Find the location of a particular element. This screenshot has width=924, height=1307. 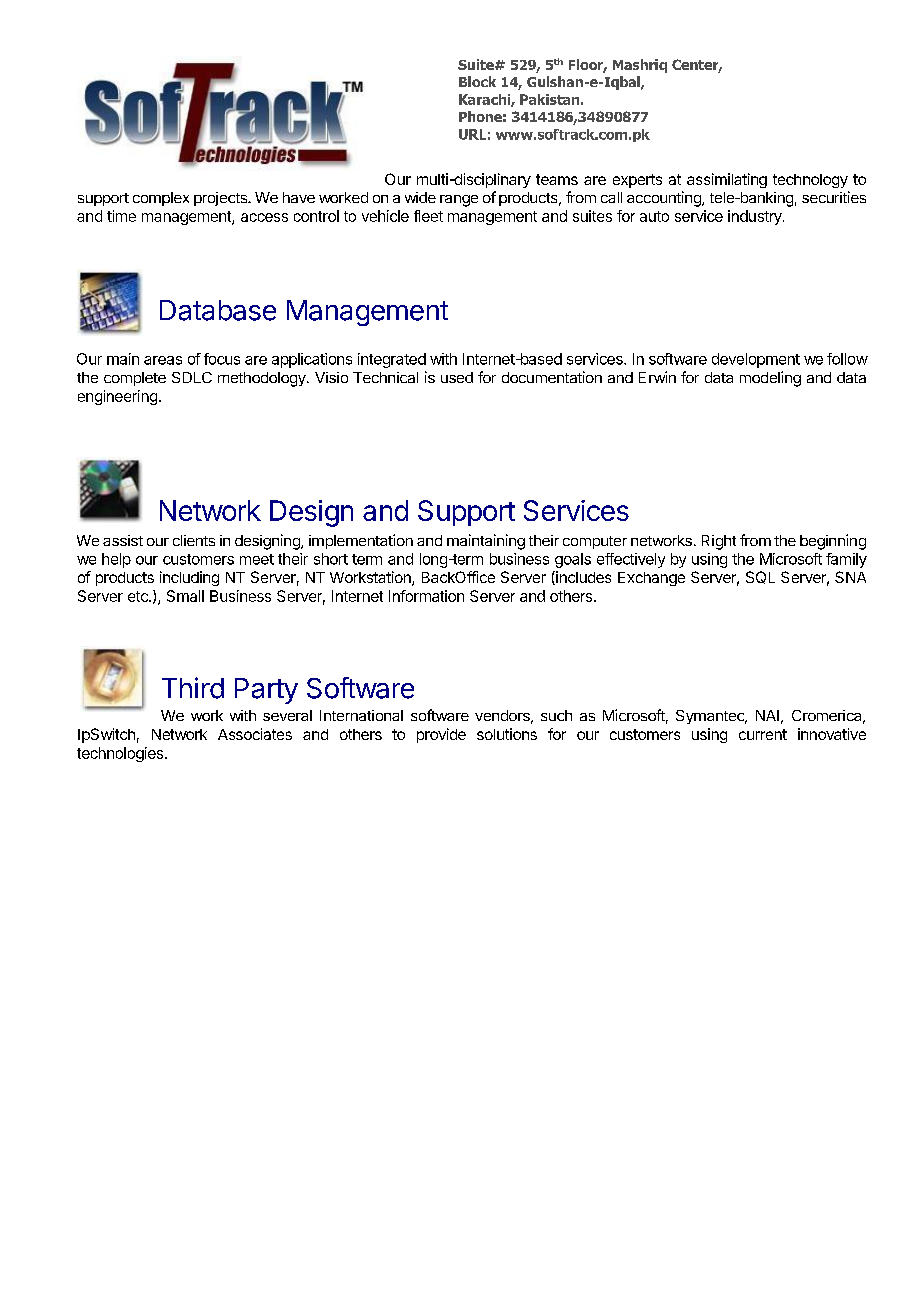

modeling is located at coordinates (770, 379).
